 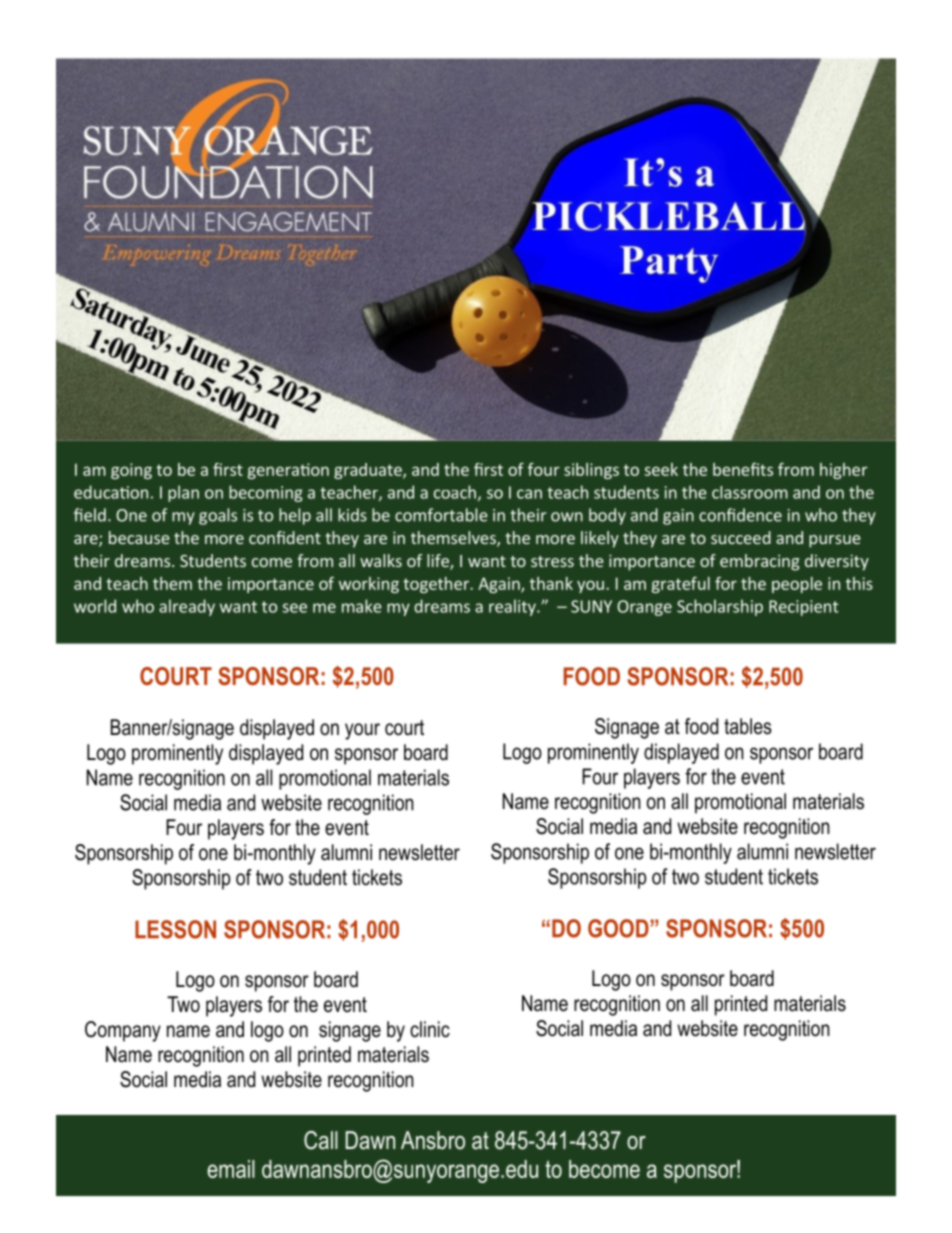 What do you see at coordinates (321, 1140) in the screenshot?
I see `Call` at bounding box center [321, 1140].
